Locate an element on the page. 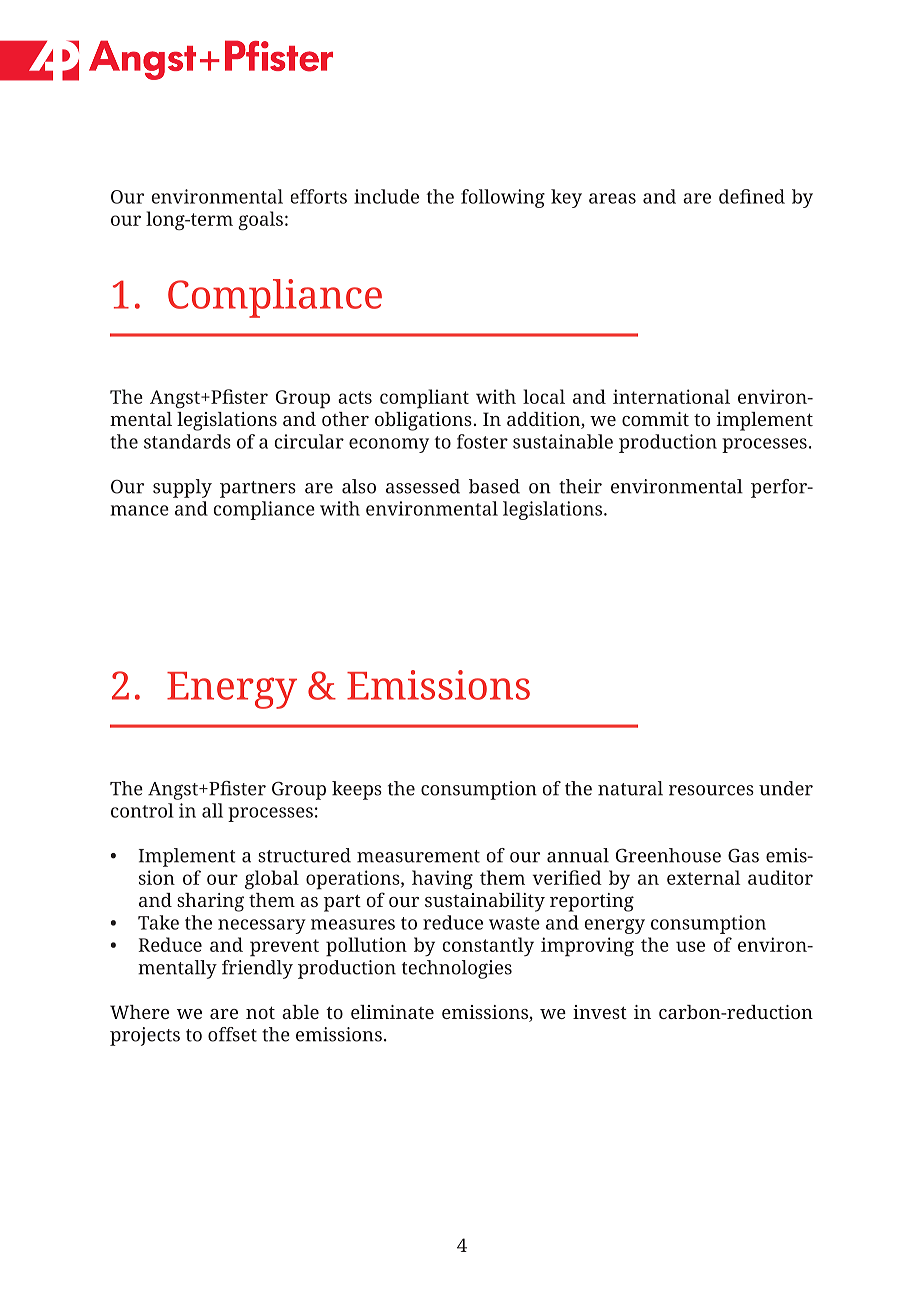  following is located at coordinates (503, 198).
